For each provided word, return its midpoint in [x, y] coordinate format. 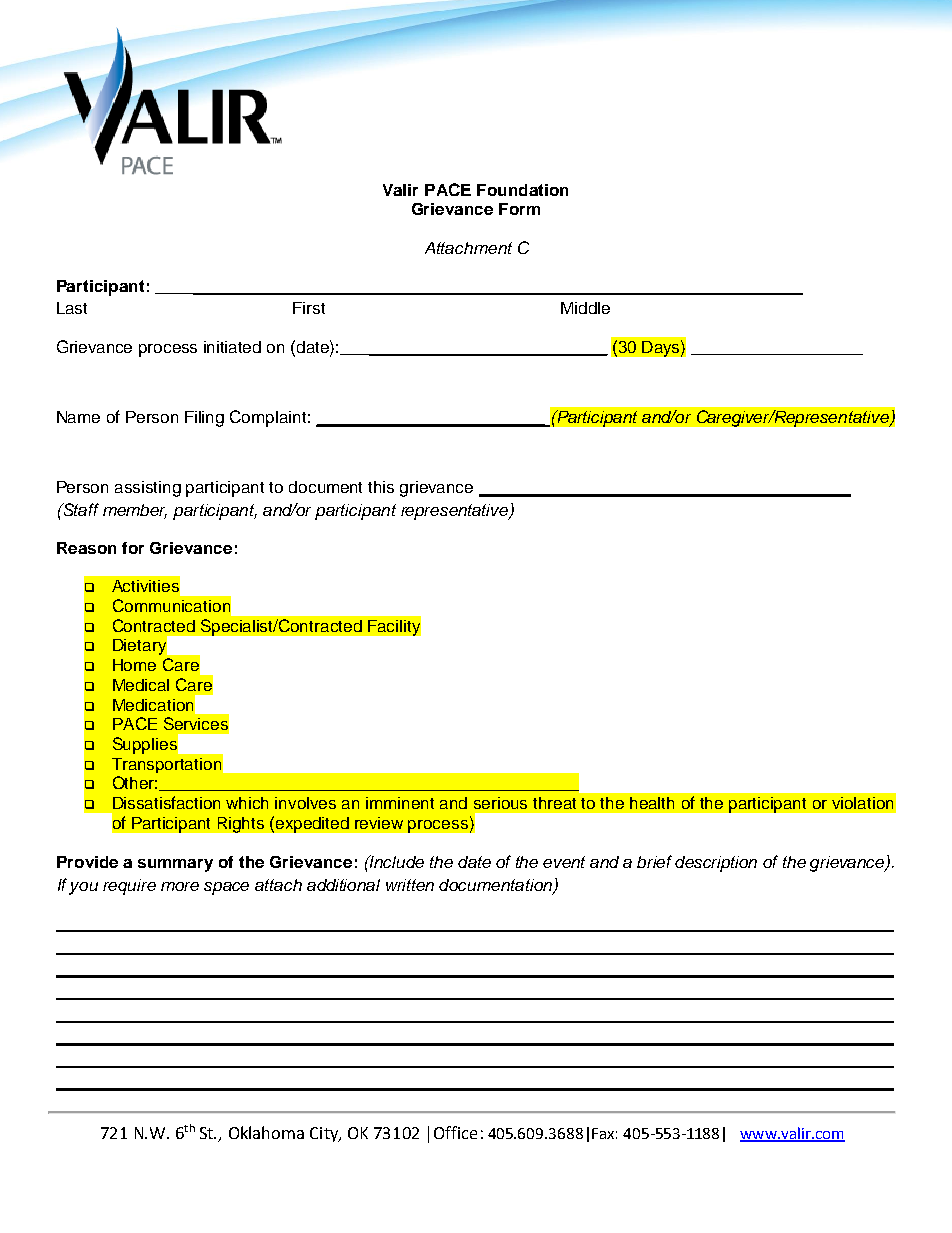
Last [72, 308]
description [716, 864]
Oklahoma [266, 1132]
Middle [585, 308]
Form [519, 209]
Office [455, 1132]
